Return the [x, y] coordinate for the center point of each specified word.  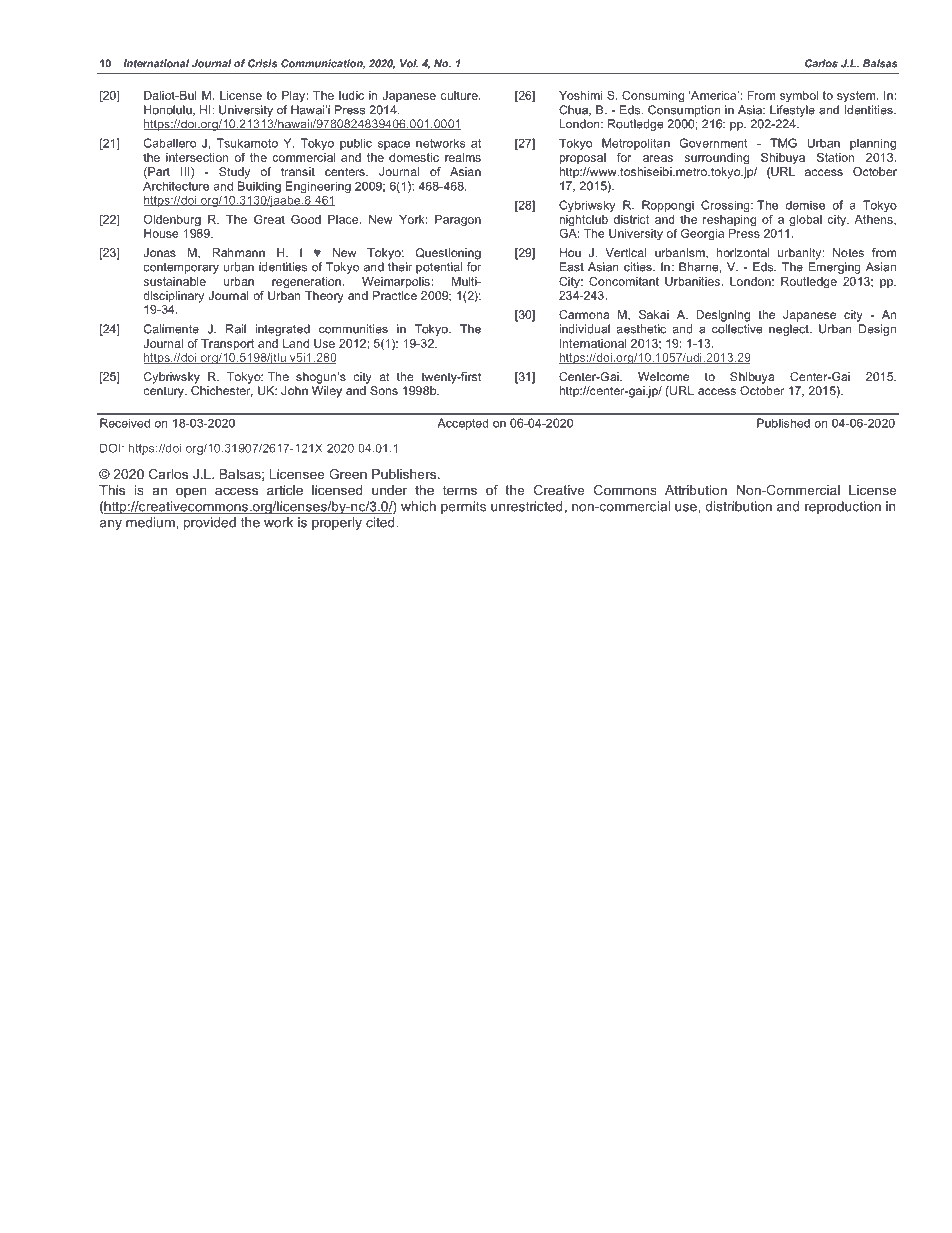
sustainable [175, 281]
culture [460, 95]
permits [463, 507]
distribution [738, 506]
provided [210, 523]
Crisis [263, 63]
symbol [799, 97]
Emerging [835, 268]
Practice [395, 295]
